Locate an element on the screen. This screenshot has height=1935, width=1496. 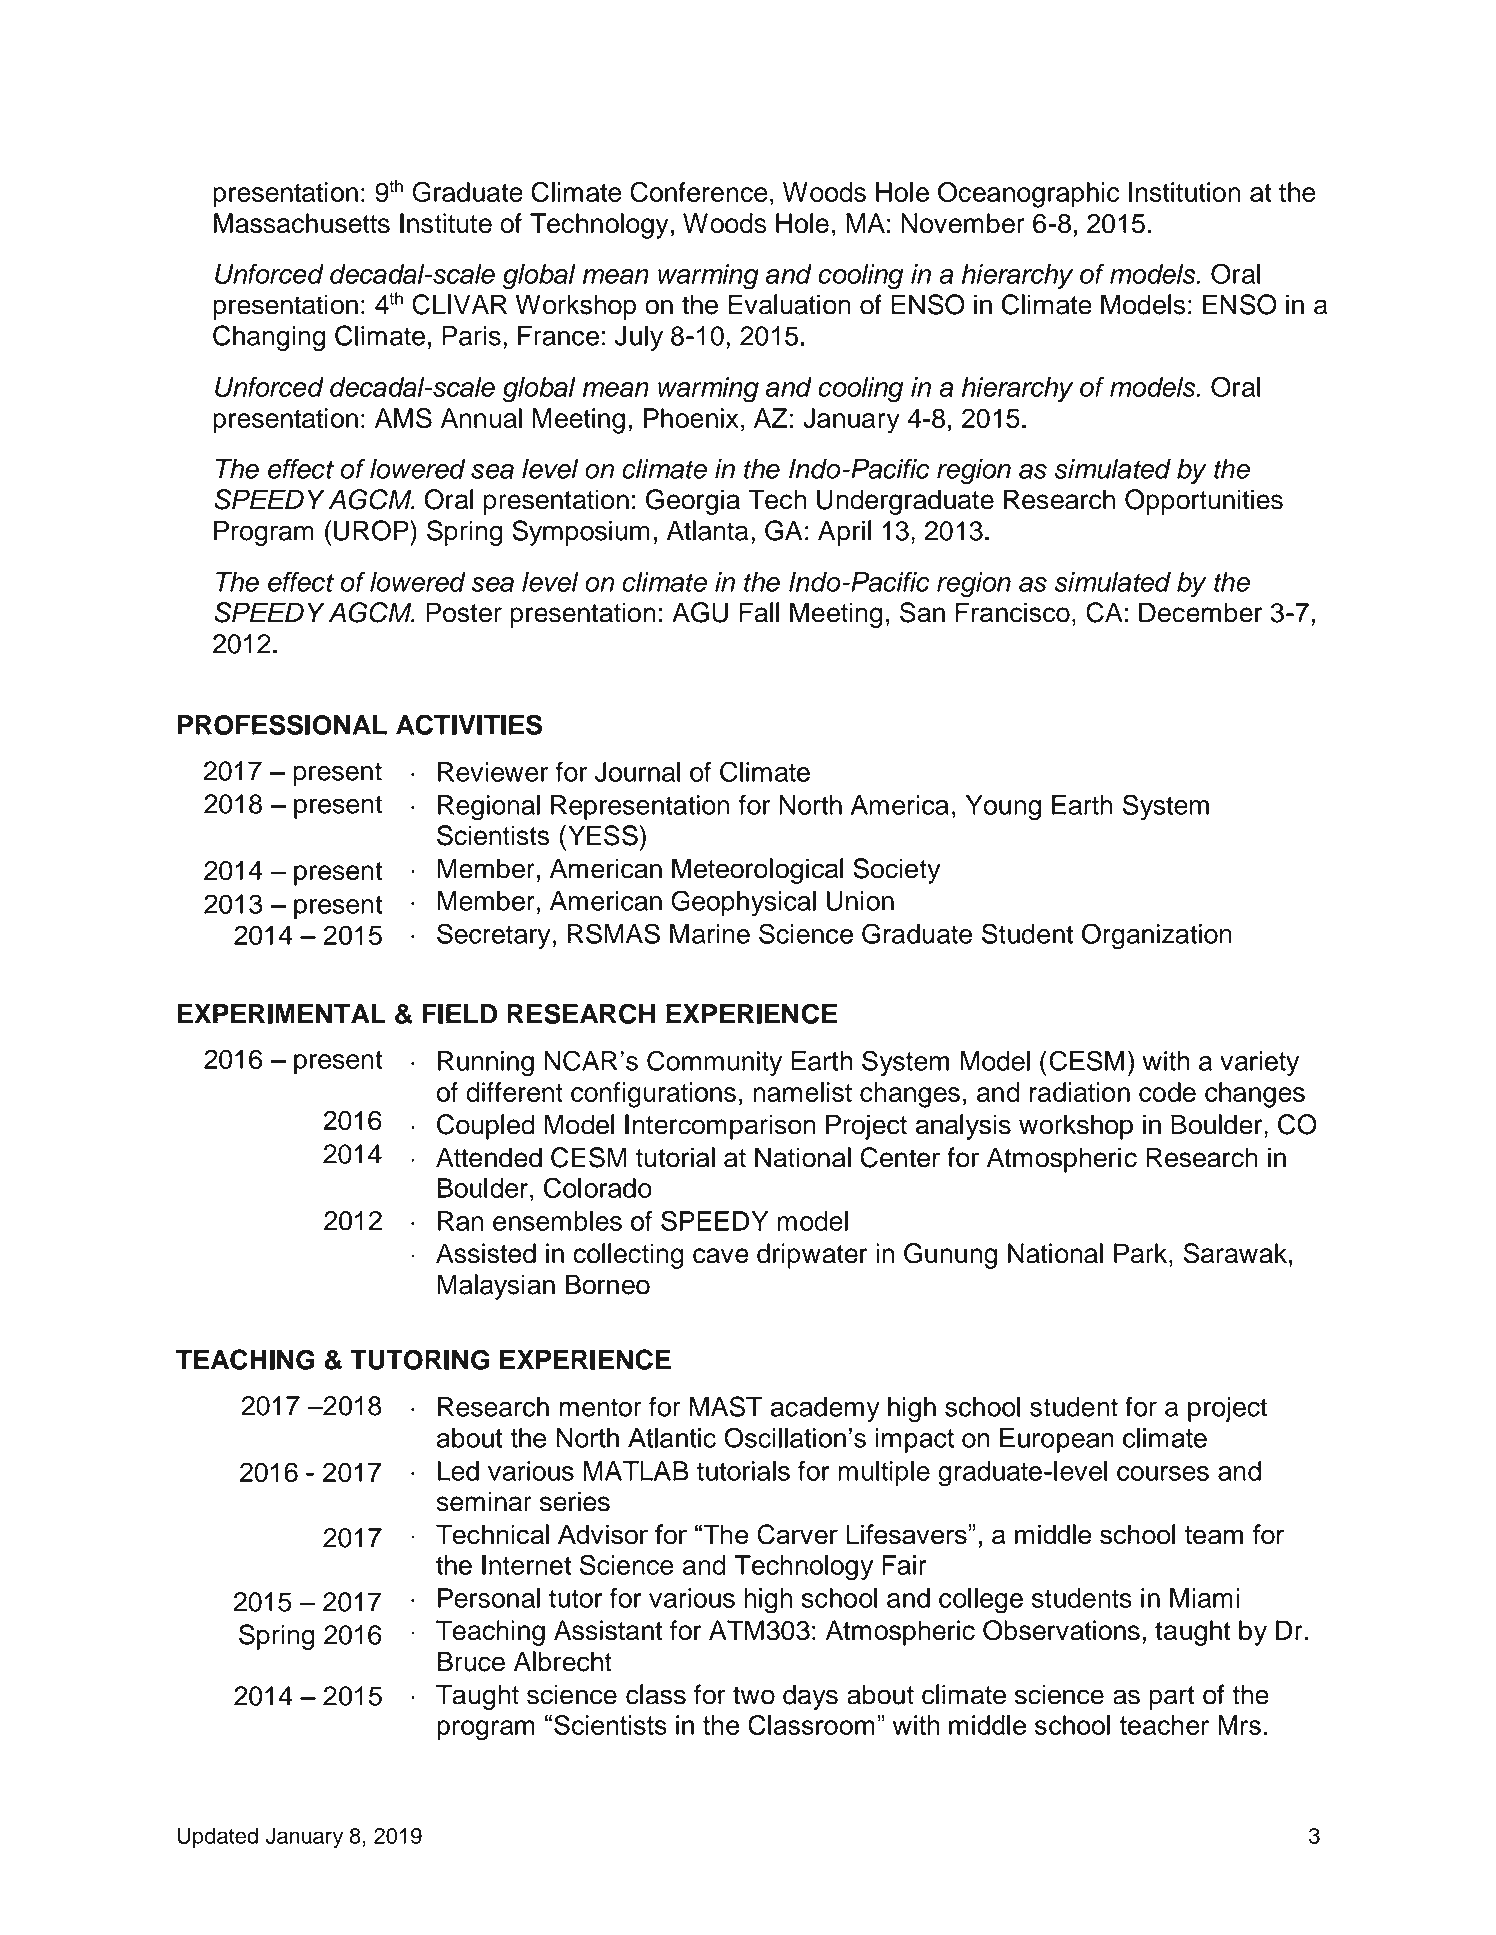
Updated is located at coordinates (217, 1837).
